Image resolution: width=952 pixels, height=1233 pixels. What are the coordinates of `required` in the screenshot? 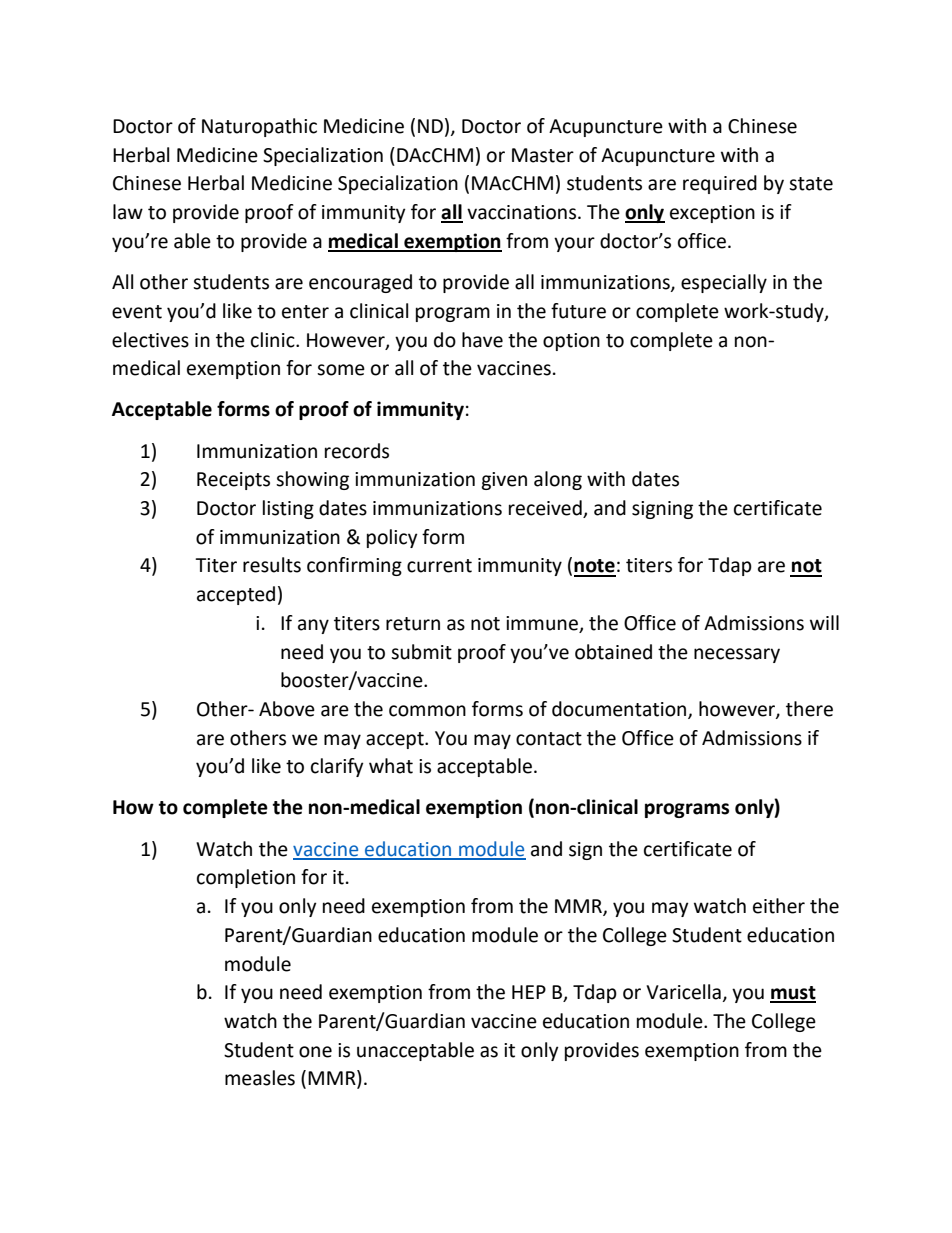 It's located at (720, 184).
